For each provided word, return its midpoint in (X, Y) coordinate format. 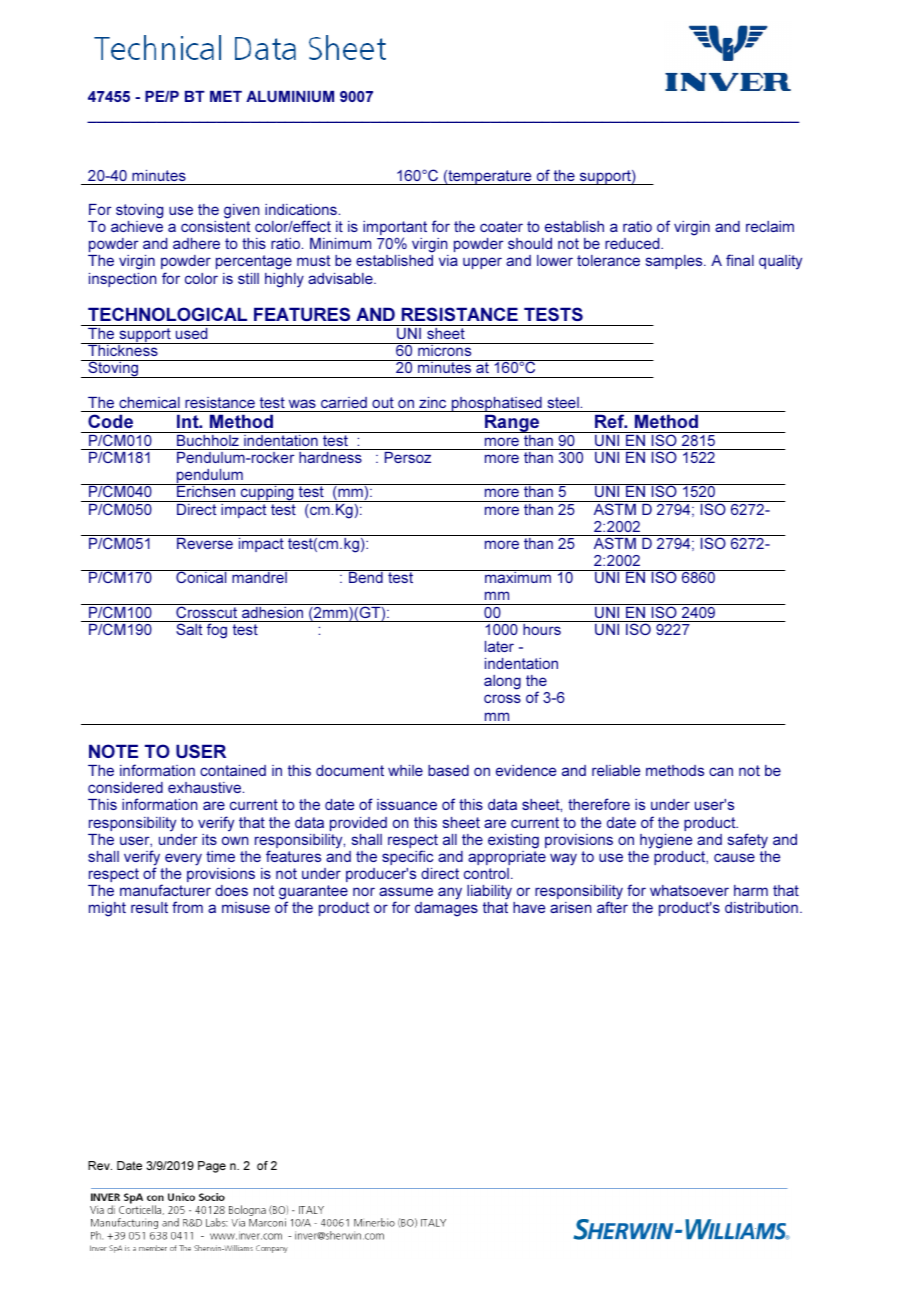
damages (446, 909)
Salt (189, 628)
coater (501, 226)
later (499, 646)
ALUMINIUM (290, 96)
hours (542, 629)
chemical (149, 402)
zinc (432, 402)
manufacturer (165, 890)
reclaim (770, 226)
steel (563, 402)
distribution (761, 907)
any (450, 893)
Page (212, 1167)
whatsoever (689, 890)
